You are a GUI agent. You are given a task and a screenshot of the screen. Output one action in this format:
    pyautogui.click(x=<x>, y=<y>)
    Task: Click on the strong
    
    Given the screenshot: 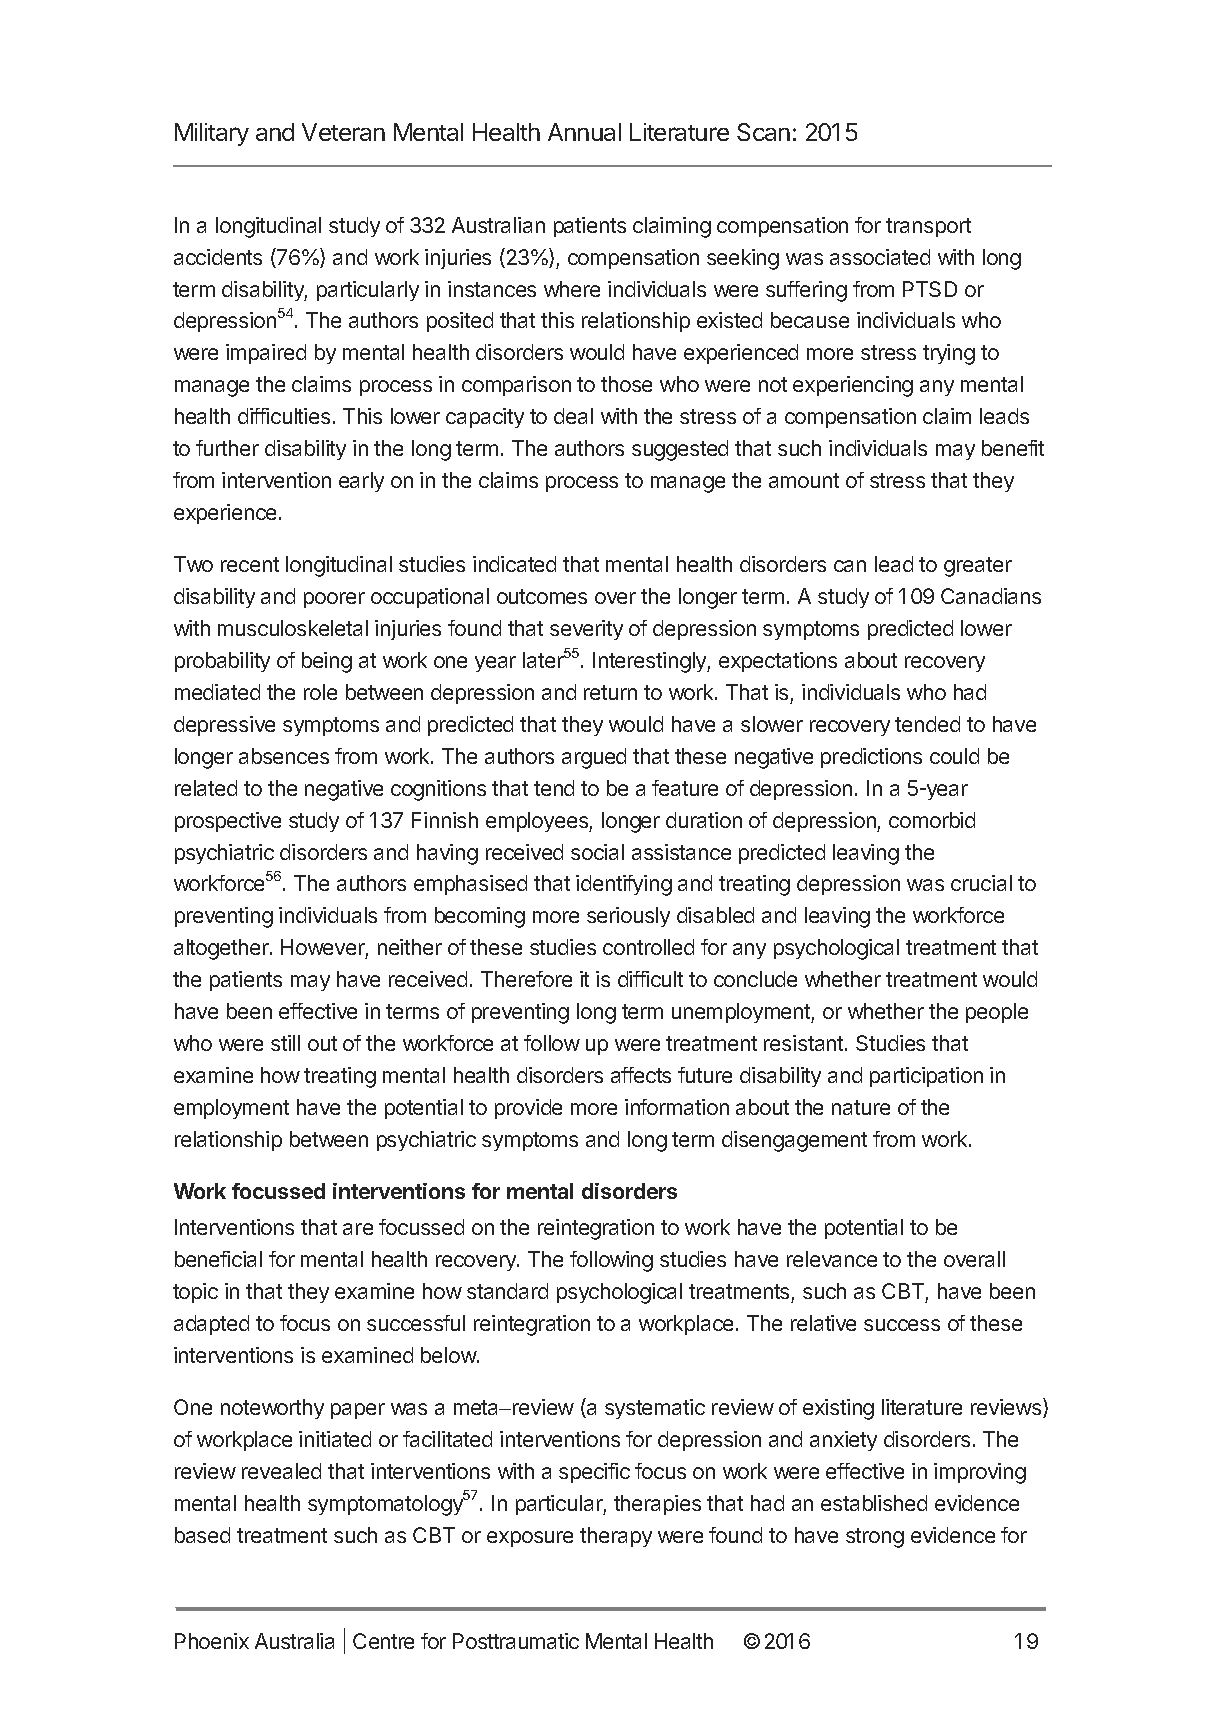 What is the action you would take?
    pyautogui.click(x=875, y=1538)
